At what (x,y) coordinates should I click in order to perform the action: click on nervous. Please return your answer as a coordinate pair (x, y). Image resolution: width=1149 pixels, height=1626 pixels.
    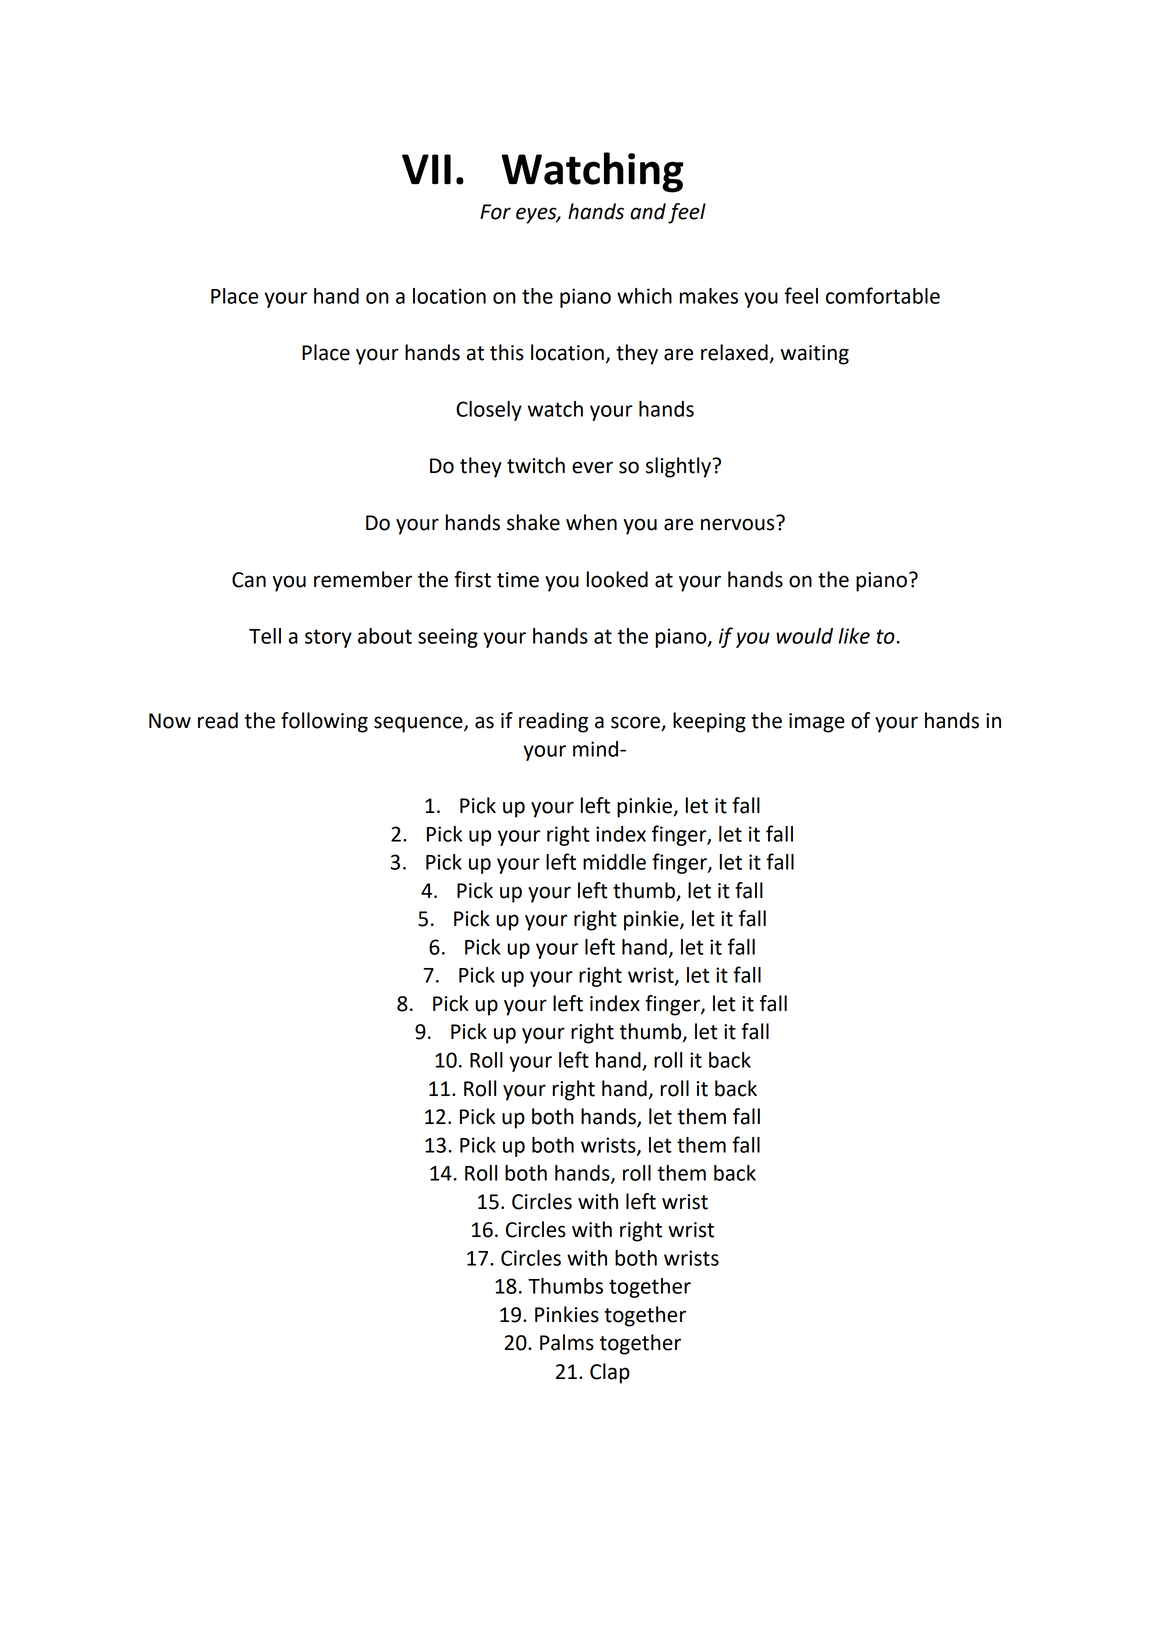
    Looking at the image, I should click on (739, 523).
